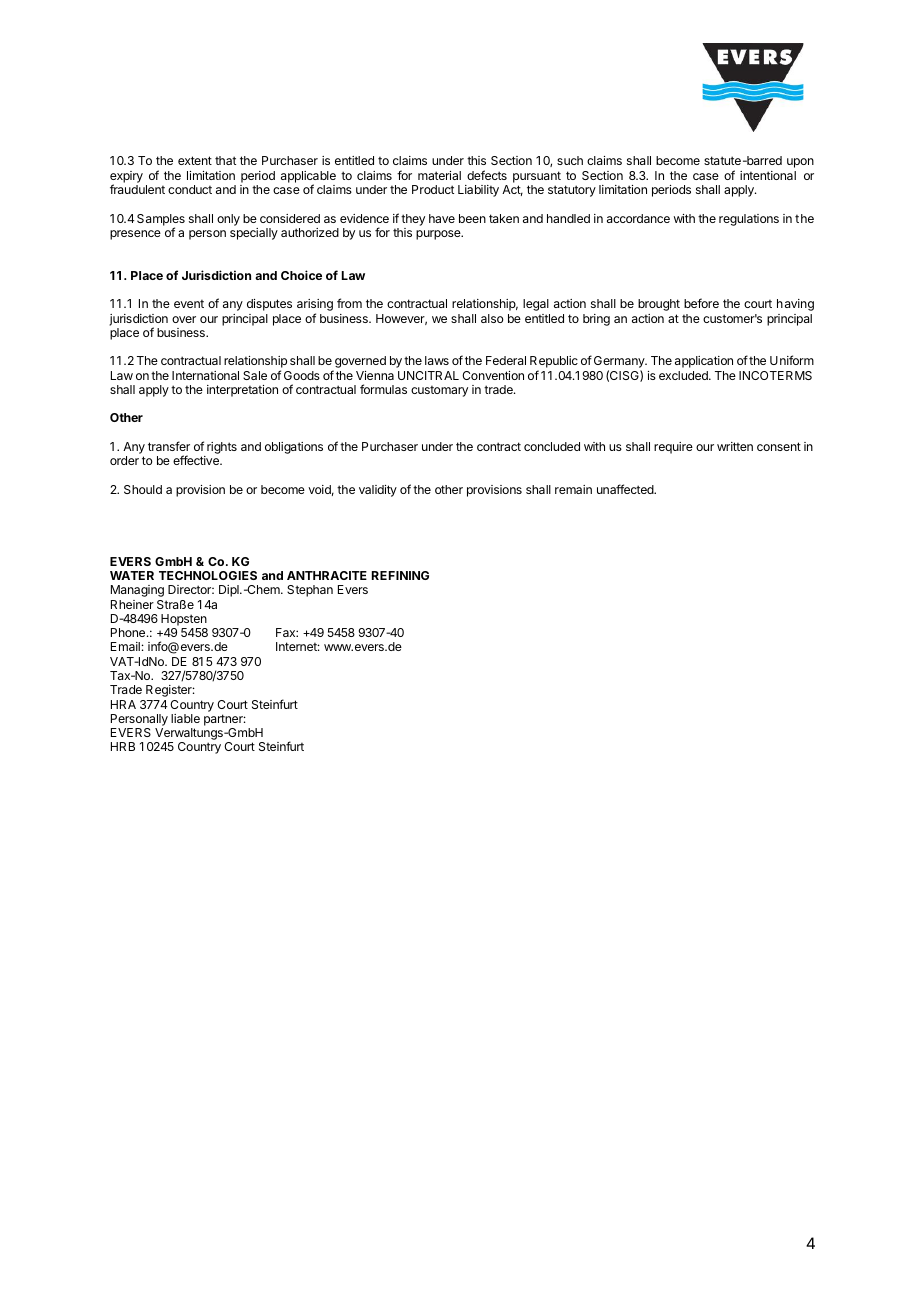 The height and width of the page is (1308, 924). What do you see at coordinates (205, 375) in the page?
I see `International` at bounding box center [205, 375].
